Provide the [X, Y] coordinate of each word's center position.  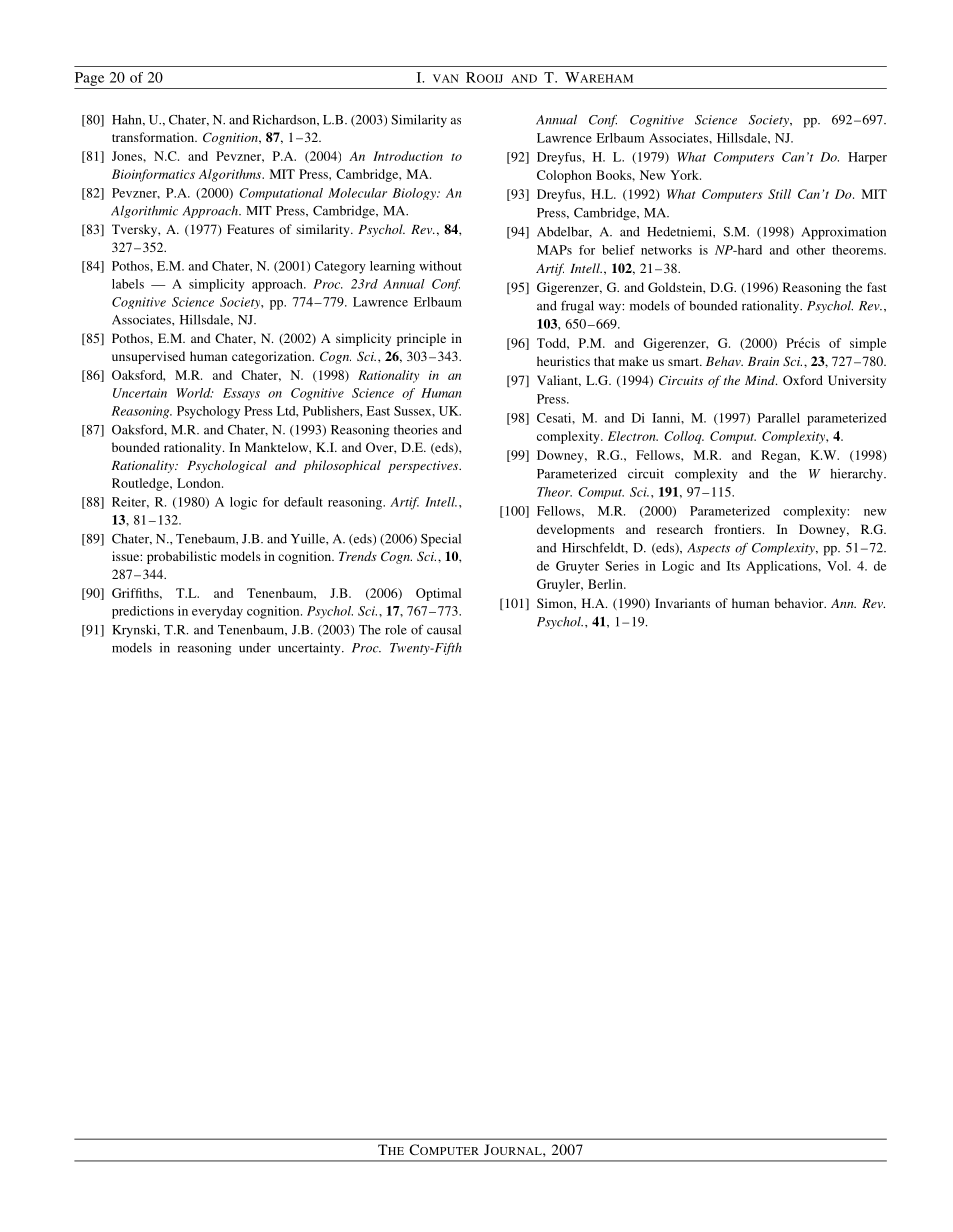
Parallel [779, 418]
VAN [446, 78]
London [200, 483]
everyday [217, 612]
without [440, 266]
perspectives [424, 467]
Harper [867, 158]
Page [89, 79]
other [810, 250]
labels [128, 284]
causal [444, 630]
